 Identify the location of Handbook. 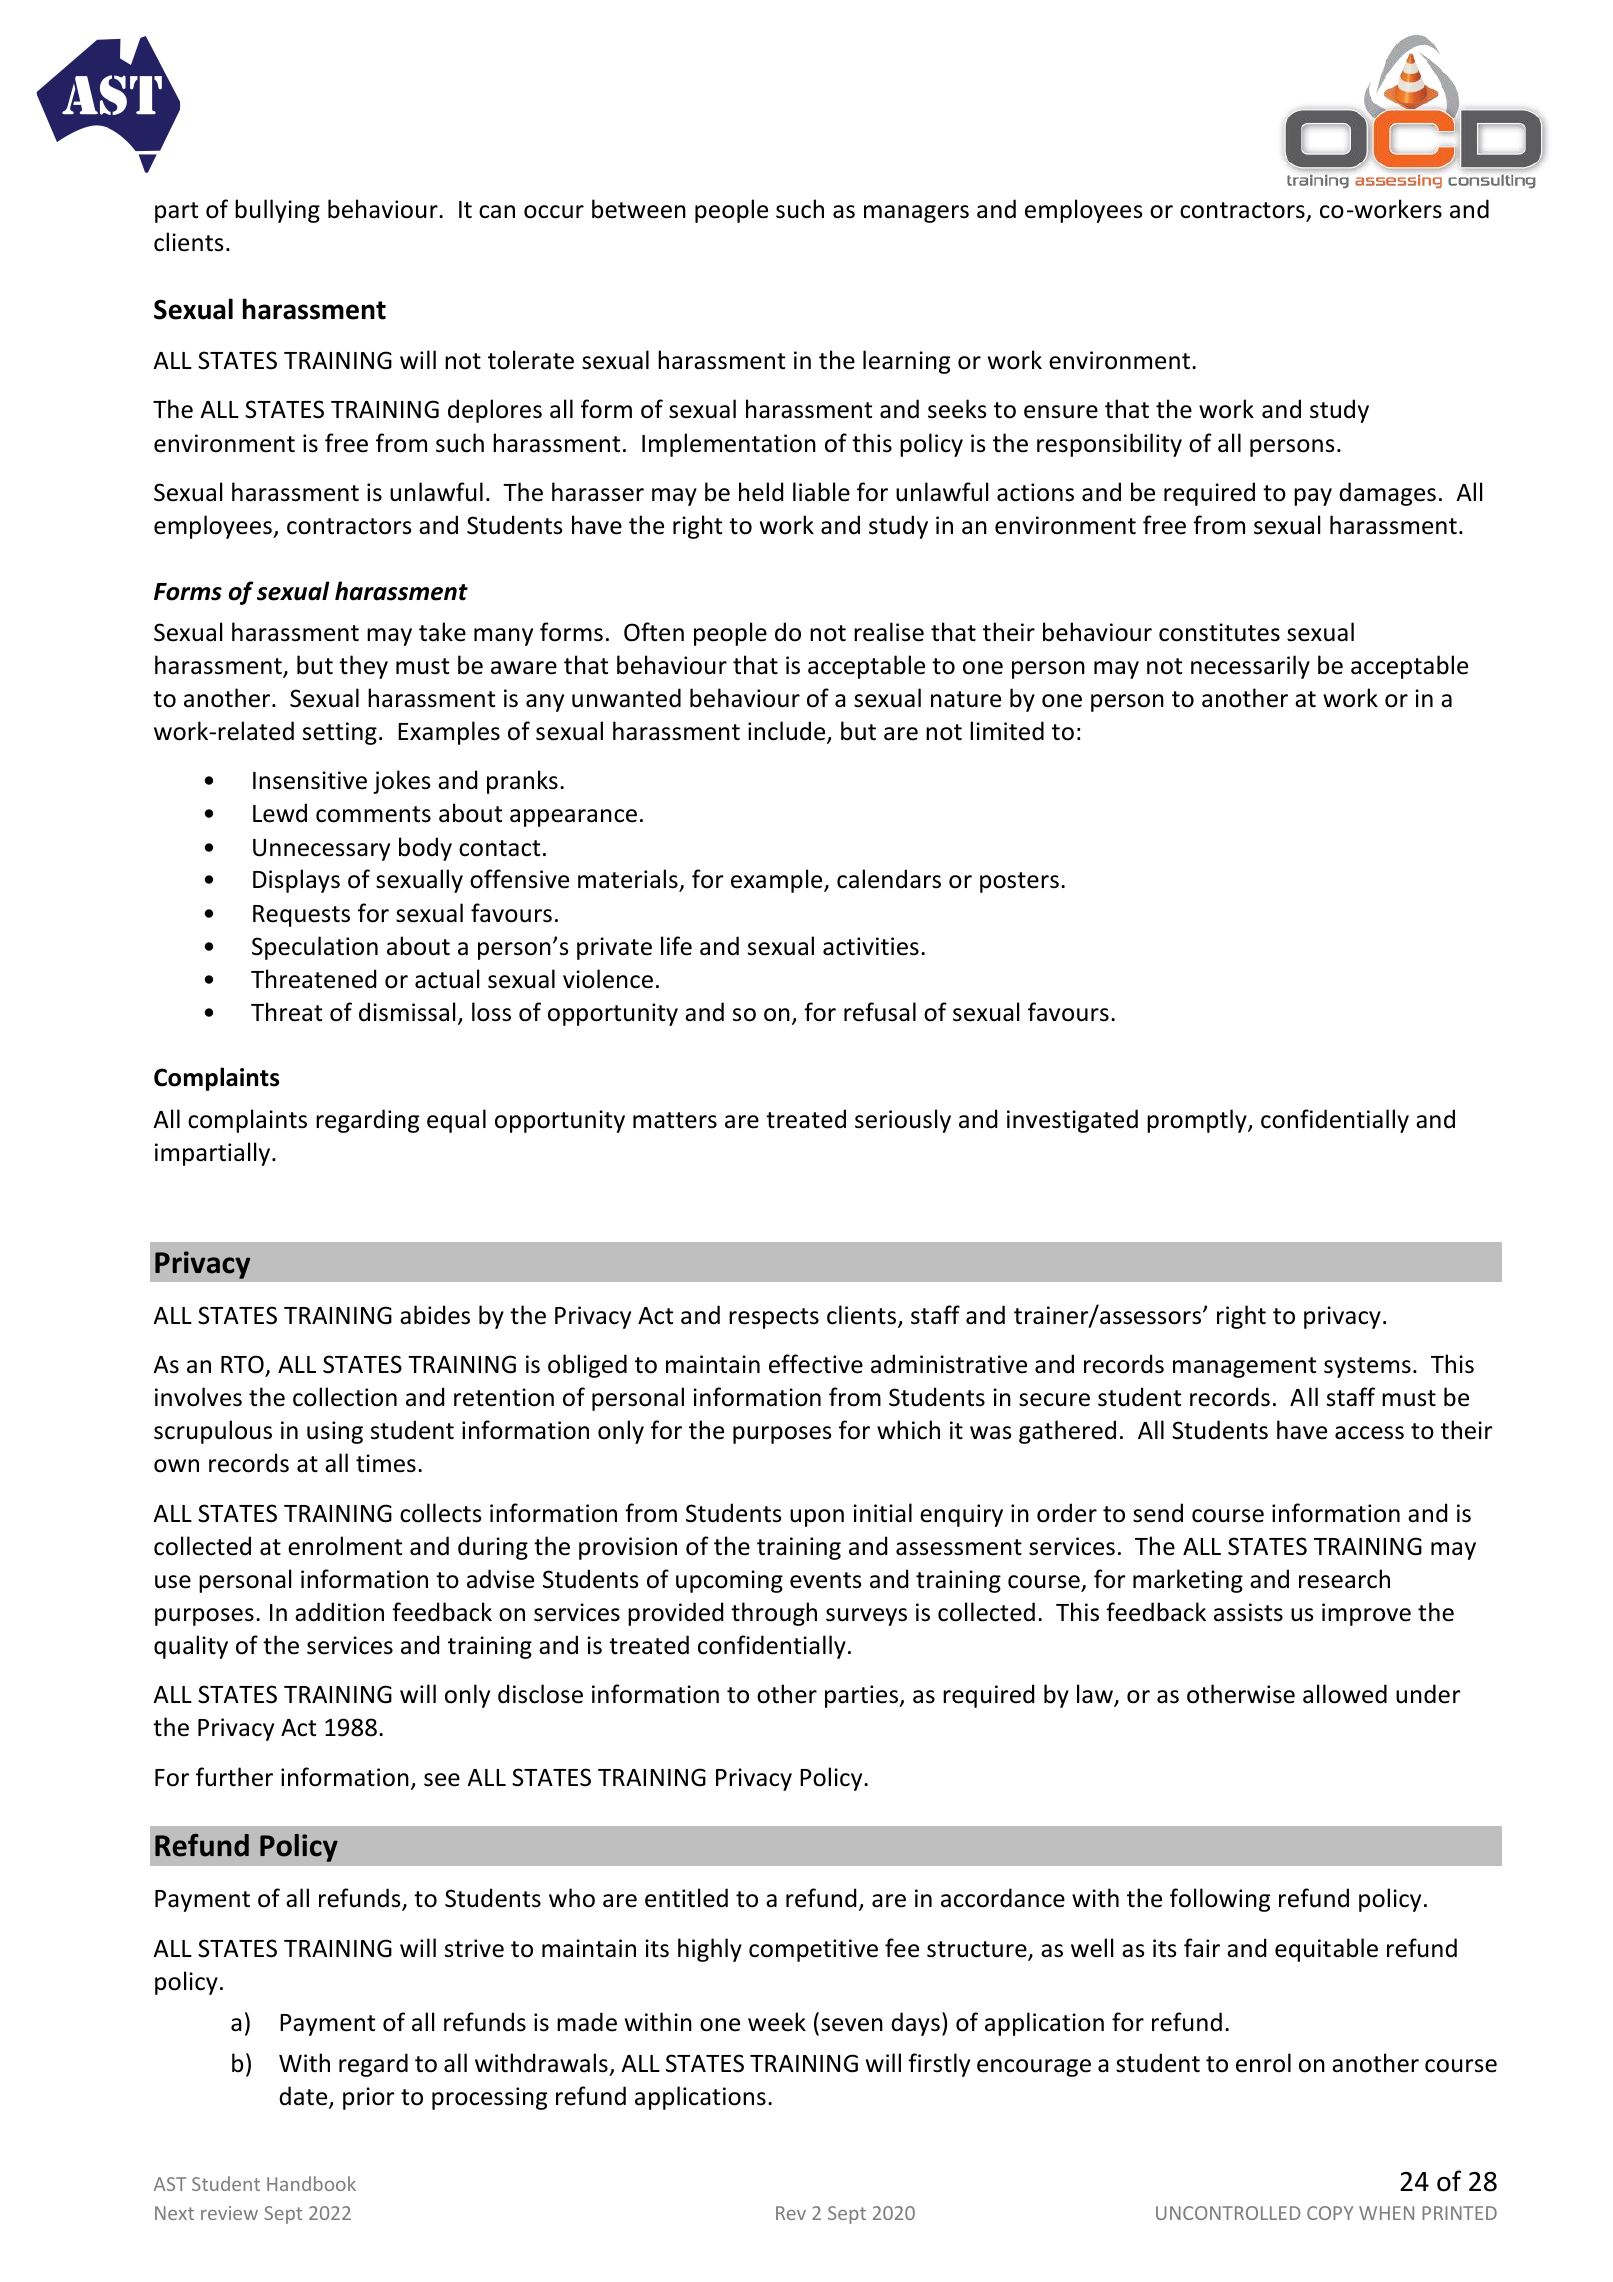
(311, 2183).
